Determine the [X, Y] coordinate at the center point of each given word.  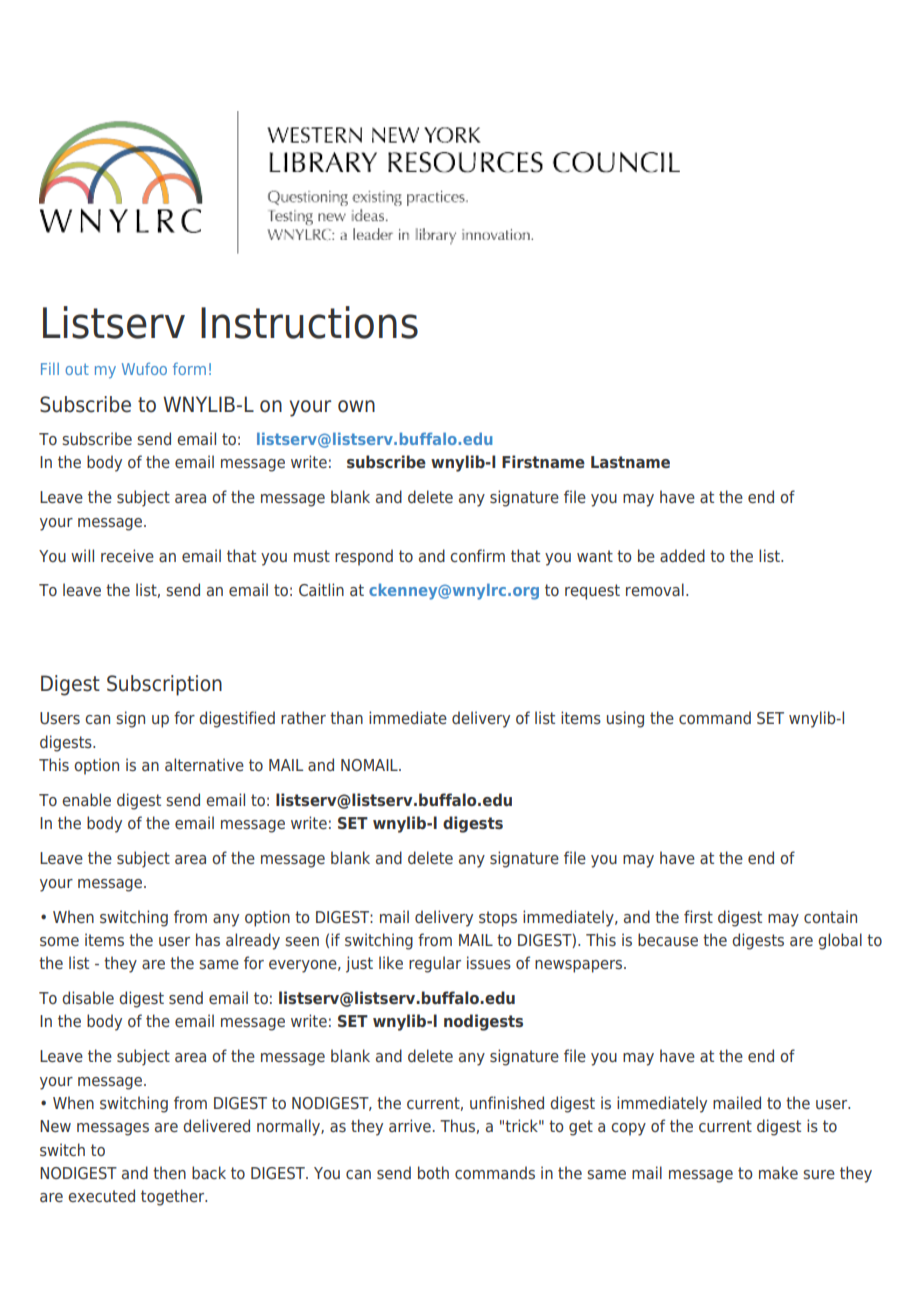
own [356, 406]
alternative [204, 764]
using [625, 719]
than [346, 717]
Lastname [630, 462]
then [169, 1172]
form [189, 368]
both [433, 1172]
